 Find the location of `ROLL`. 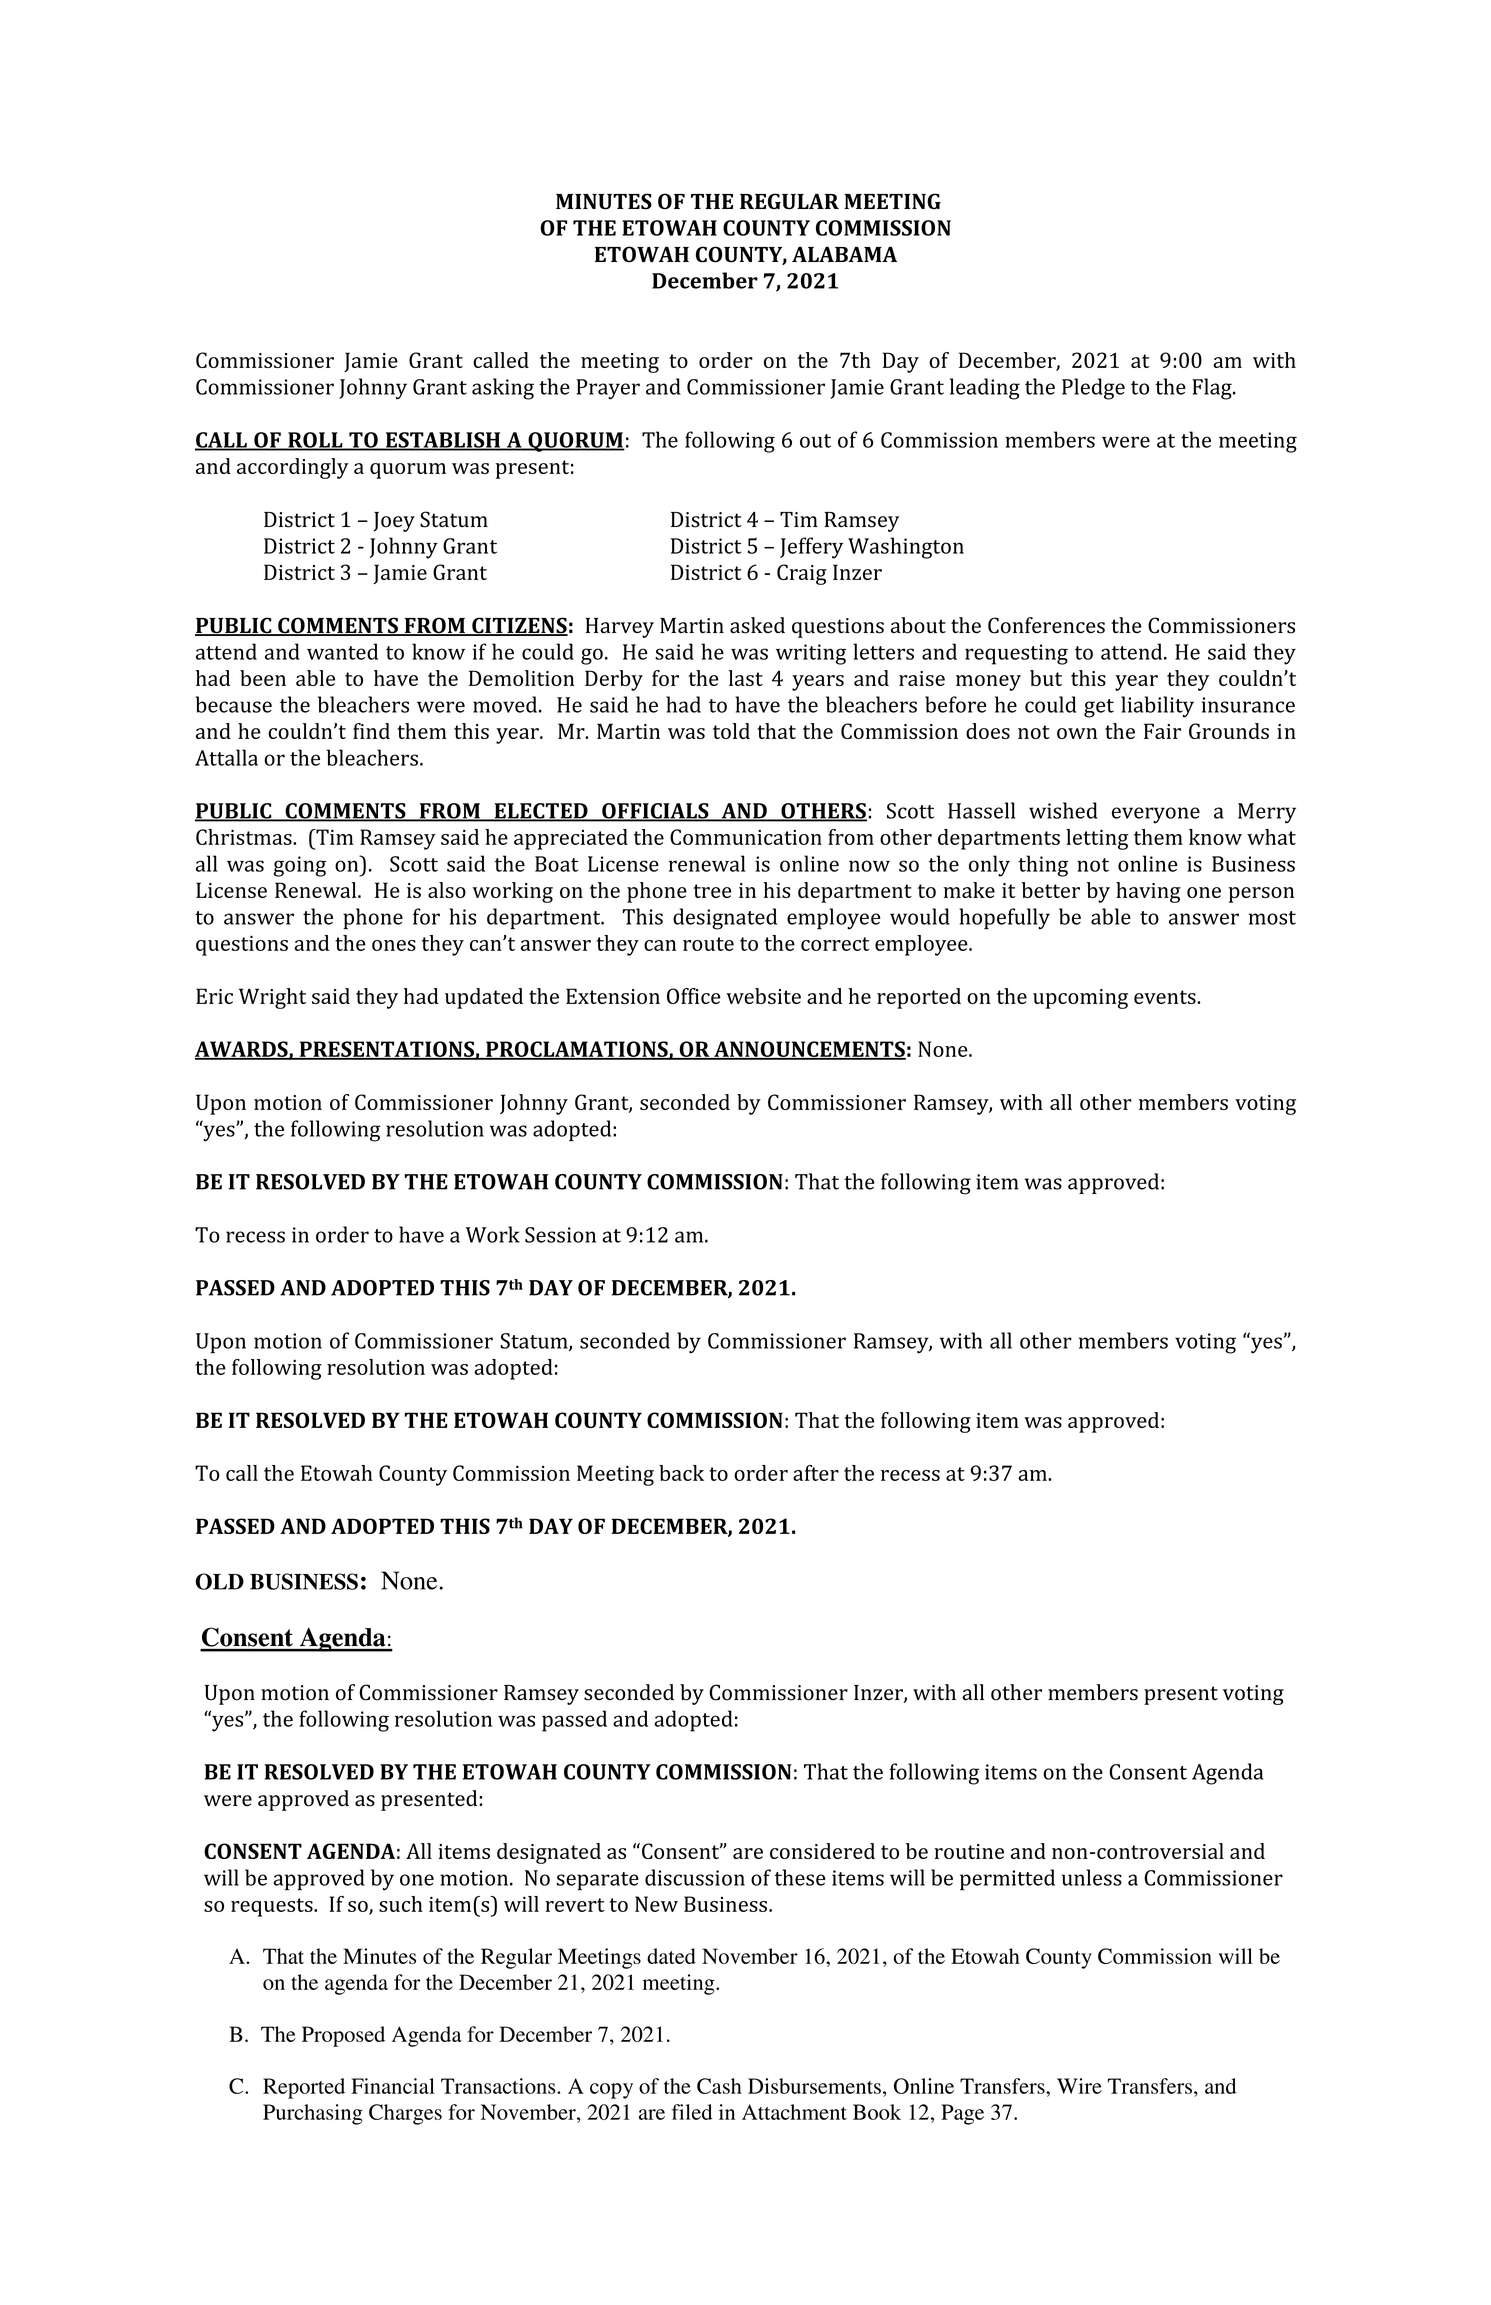

ROLL is located at coordinates (315, 441).
